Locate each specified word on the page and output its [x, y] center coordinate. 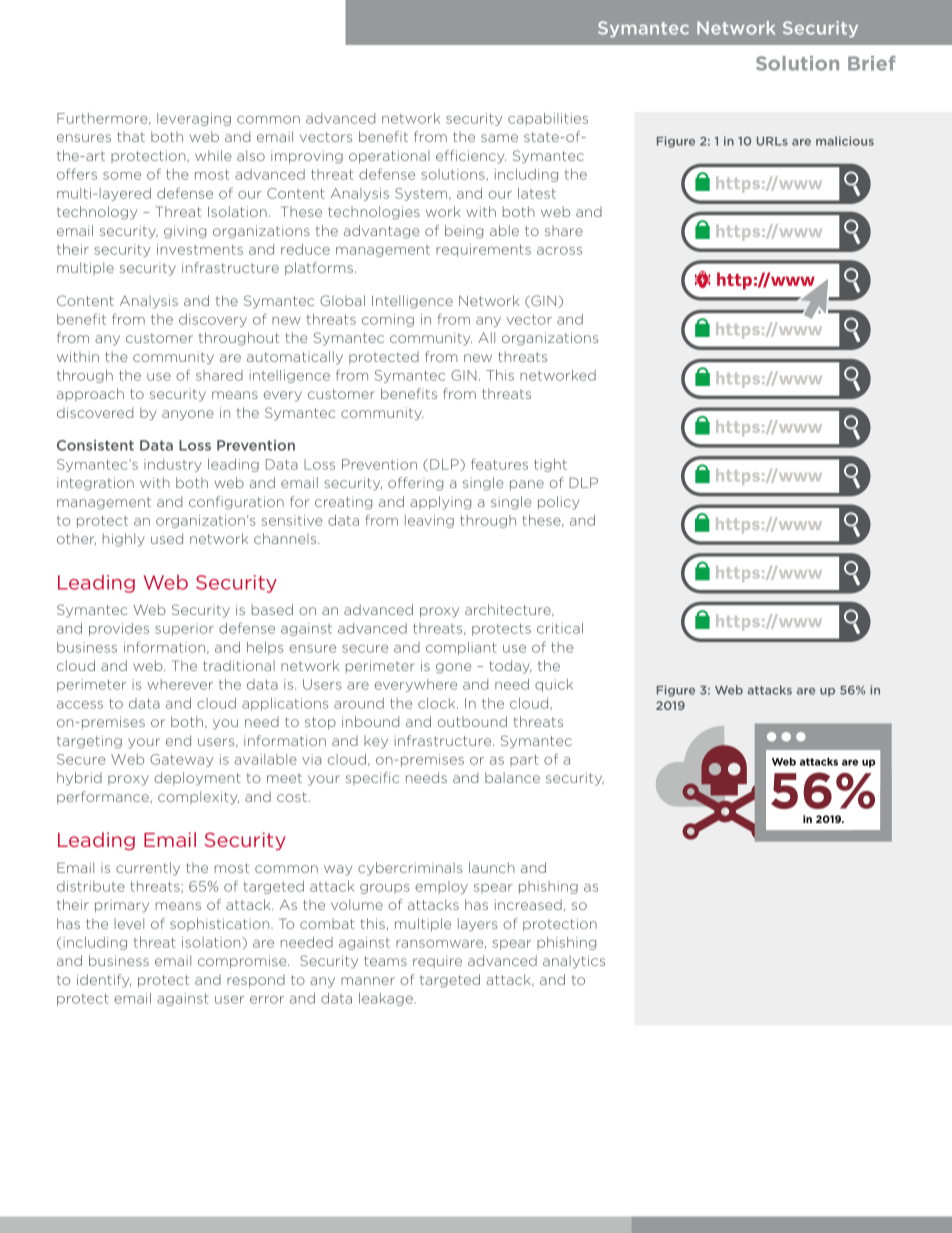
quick [554, 685]
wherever [180, 684]
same [499, 138]
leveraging [194, 119]
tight [550, 465]
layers [478, 925]
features [499, 464]
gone [453, 668]
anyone [188, 415]
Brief [871, 63]
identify [104, 981]
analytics [574, 962]
